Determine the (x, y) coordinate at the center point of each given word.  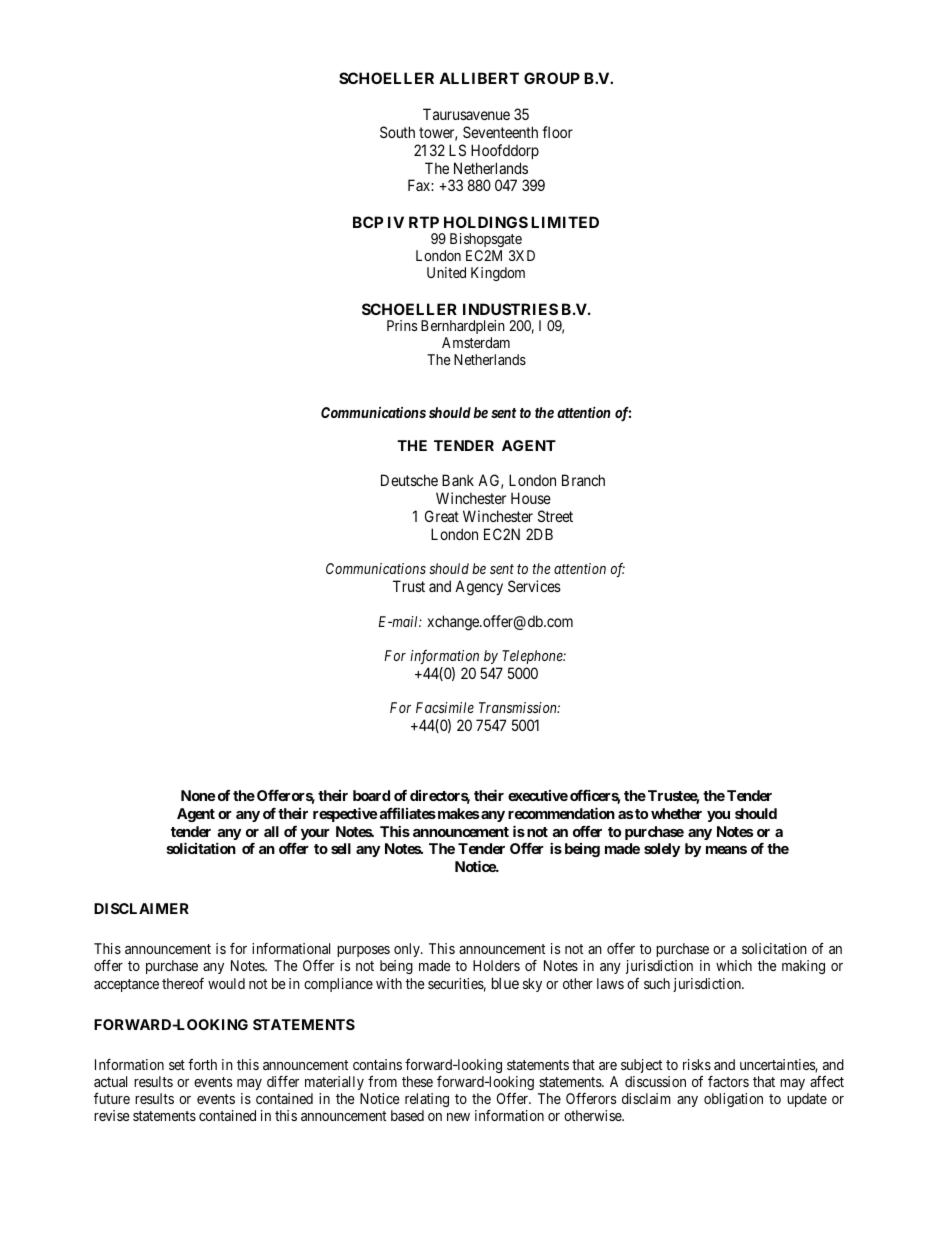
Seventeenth (500, 132)
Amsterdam (476, 342)
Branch (583, 480)
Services (534, 586)
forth (202, 1064)
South (397, 132)
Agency (479, 588)
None (198, 795)
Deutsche (409, 480)
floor (557, 132)
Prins (402, 325)
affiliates (407, 813)
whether (676, 813)
